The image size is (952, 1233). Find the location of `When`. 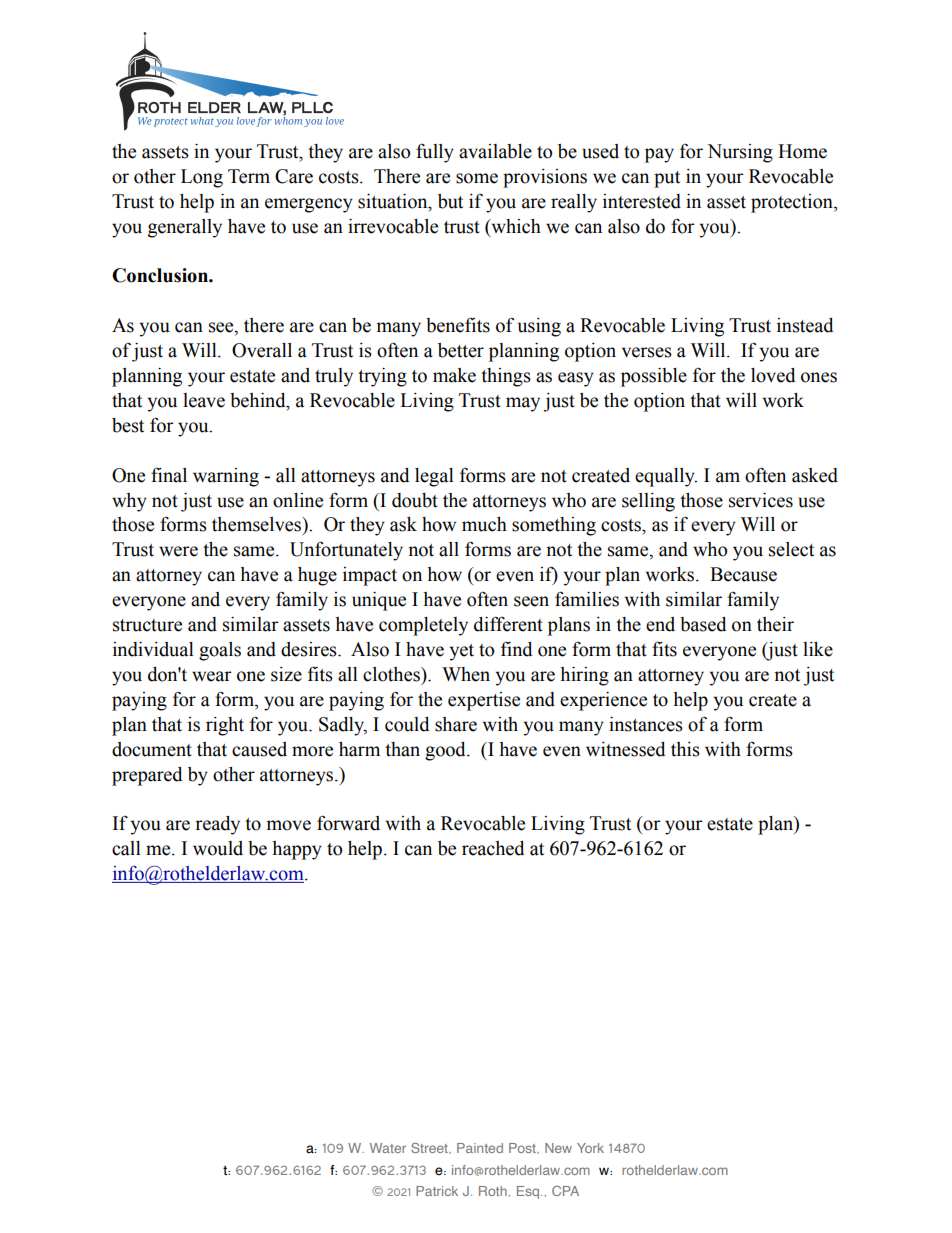

When is located at coordinates (466, 674).
